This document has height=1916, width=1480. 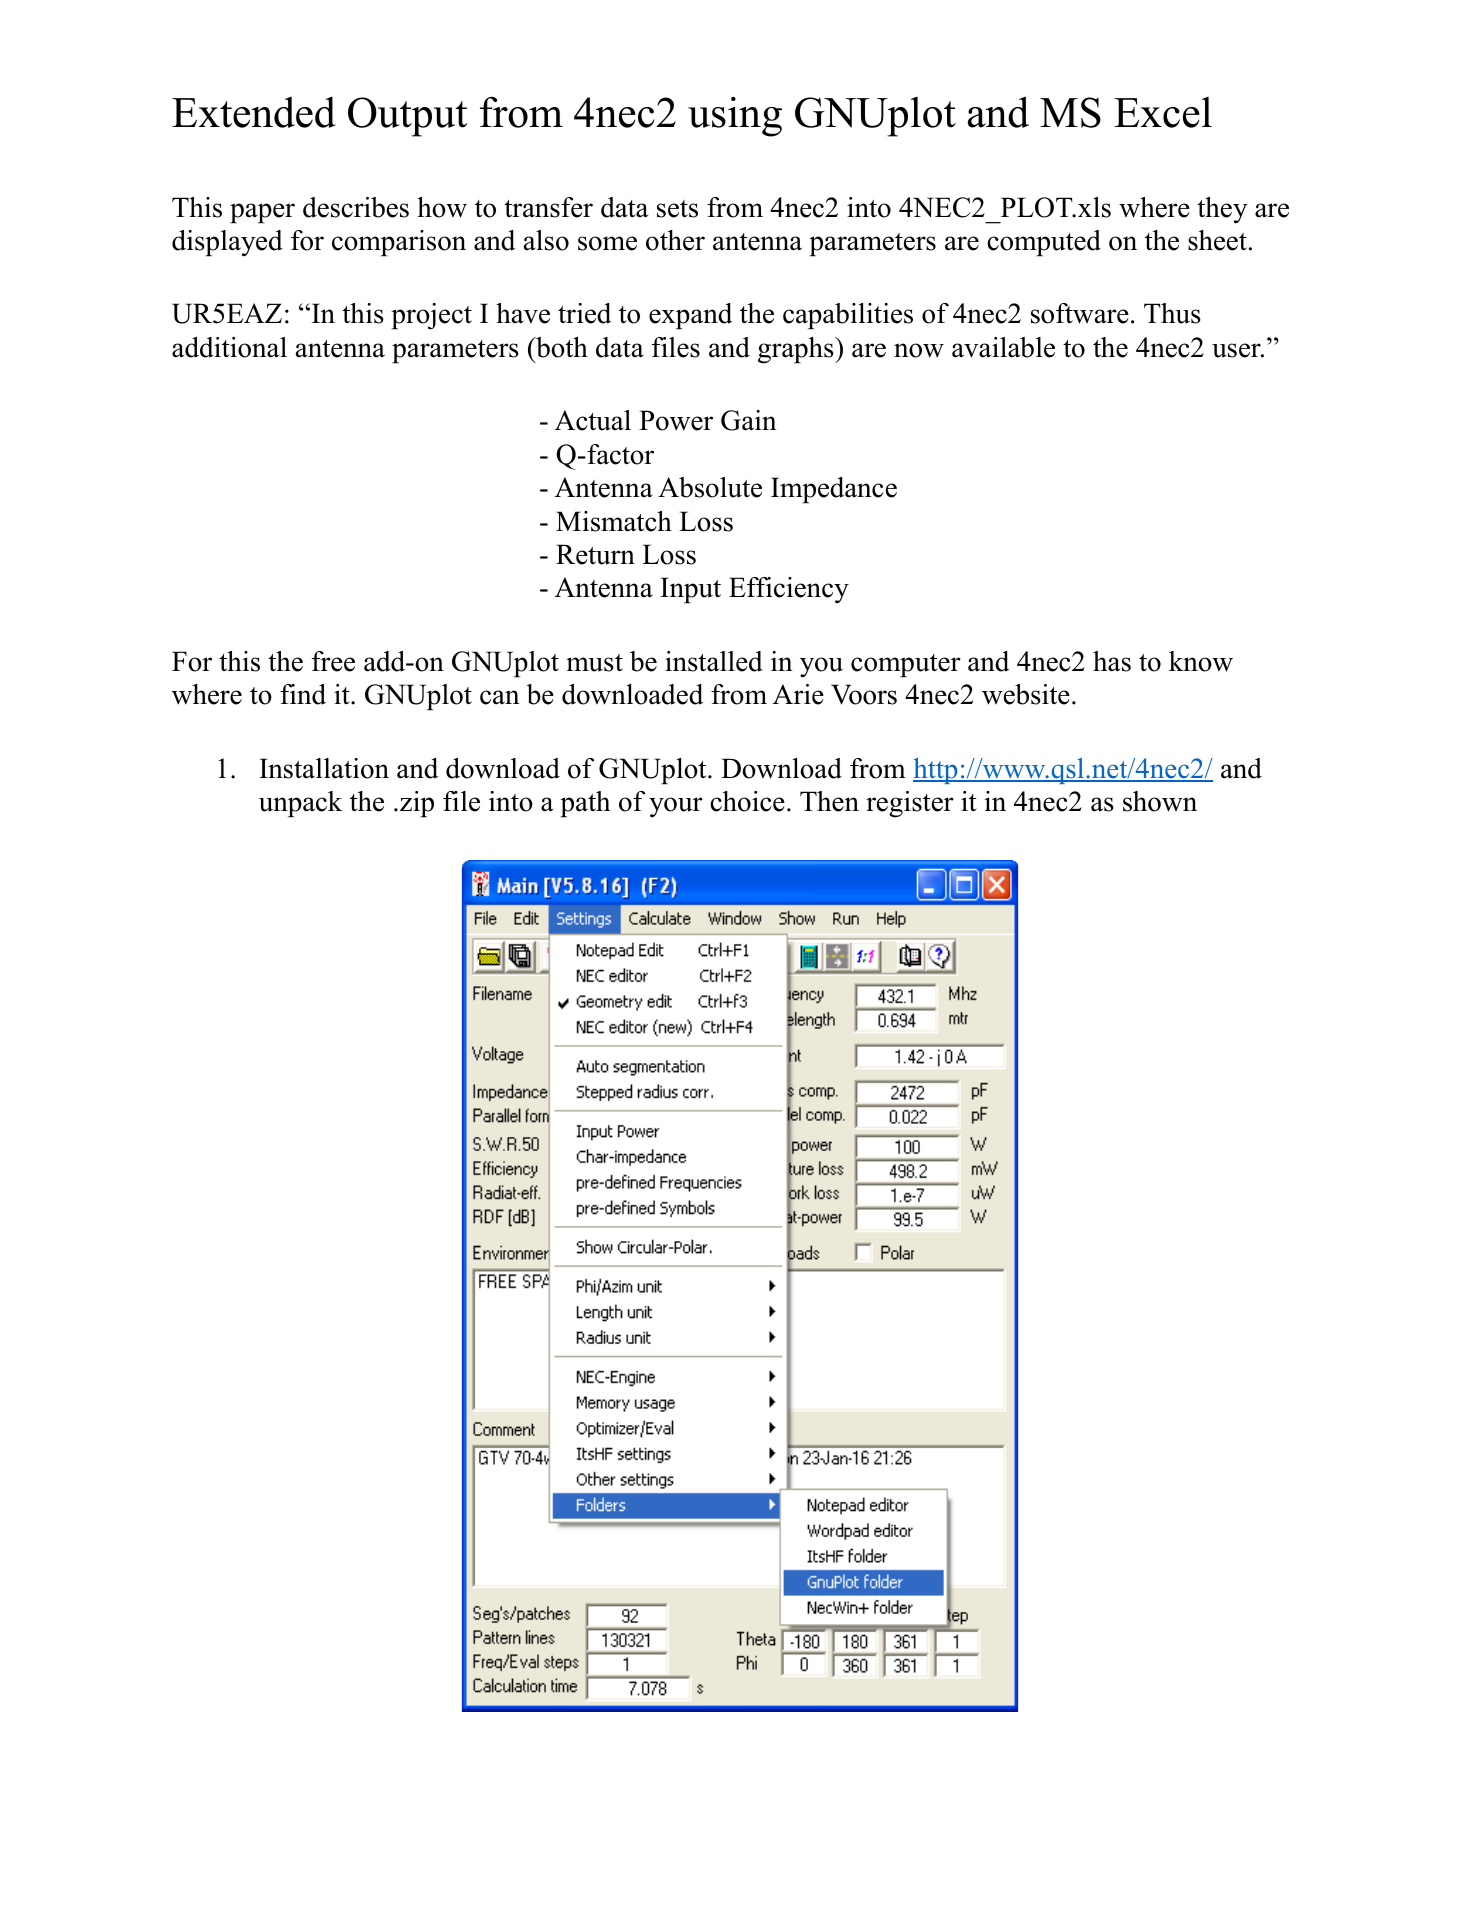 I want to click on Output, so click(x=407, y=117).
